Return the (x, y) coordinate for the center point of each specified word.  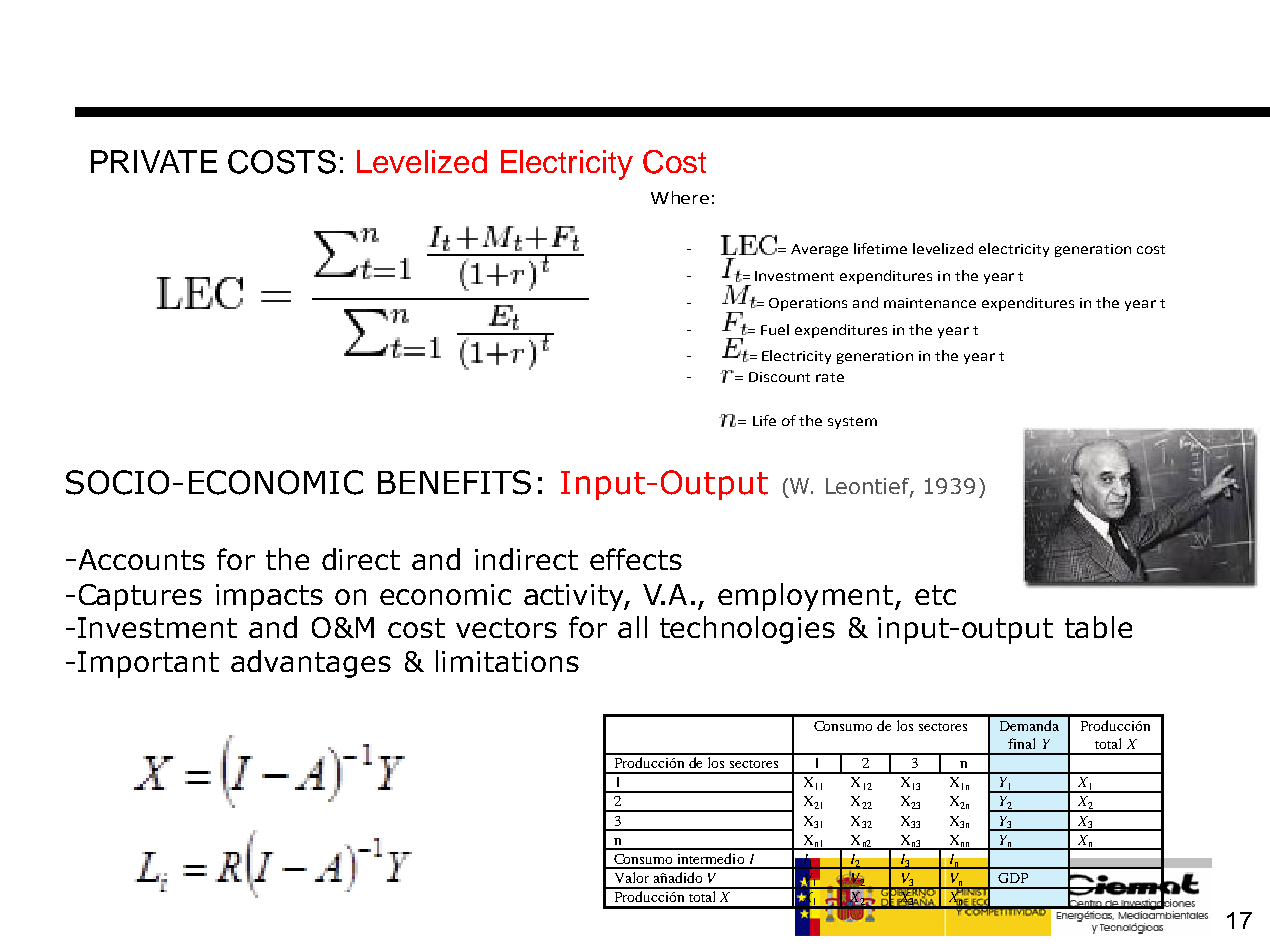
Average (819, 250)
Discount (779, 377)
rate (830, 377)
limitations (507, 661)
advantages (311, 664)
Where (680, 197)
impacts (269, 597)
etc (935, 595)
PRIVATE (154, 161)
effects (636, 559)
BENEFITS (454, 482)
